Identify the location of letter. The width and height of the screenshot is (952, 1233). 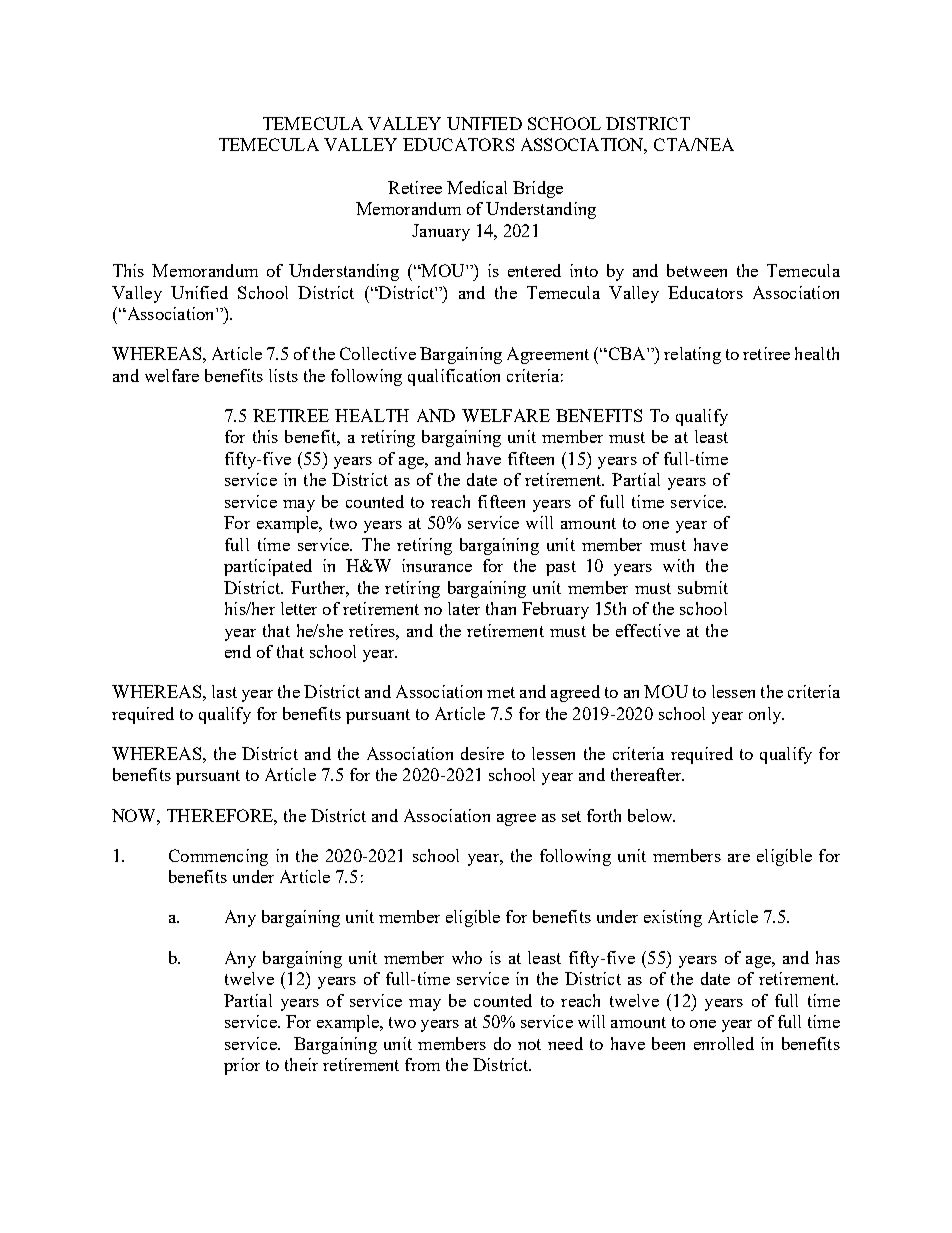
(299, 608).
